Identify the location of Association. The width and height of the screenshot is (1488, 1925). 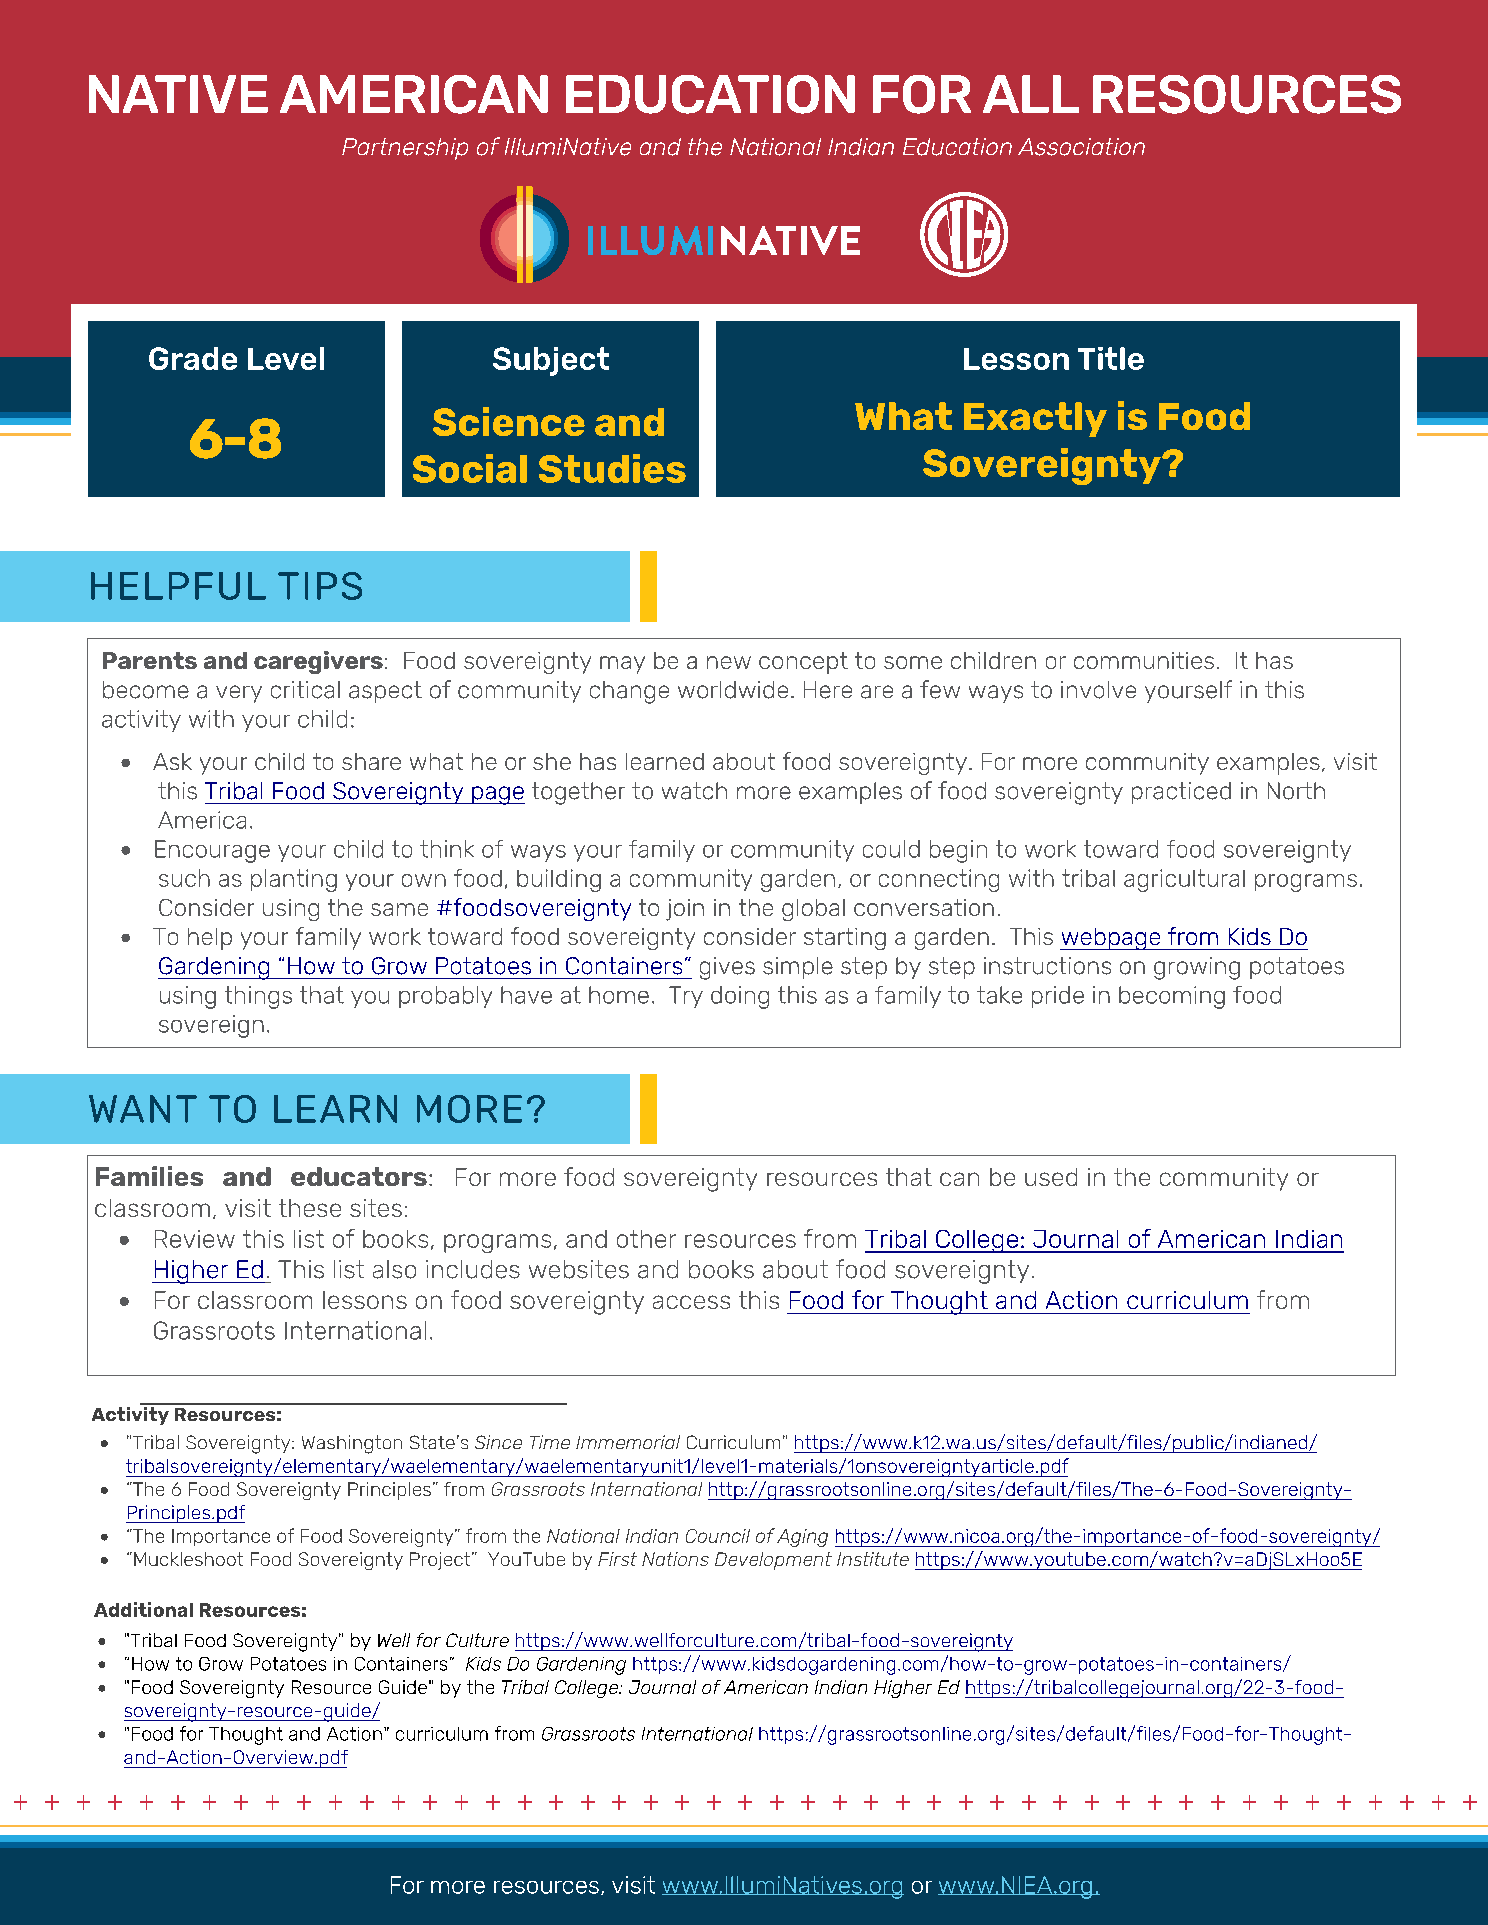
(1081, 147).
